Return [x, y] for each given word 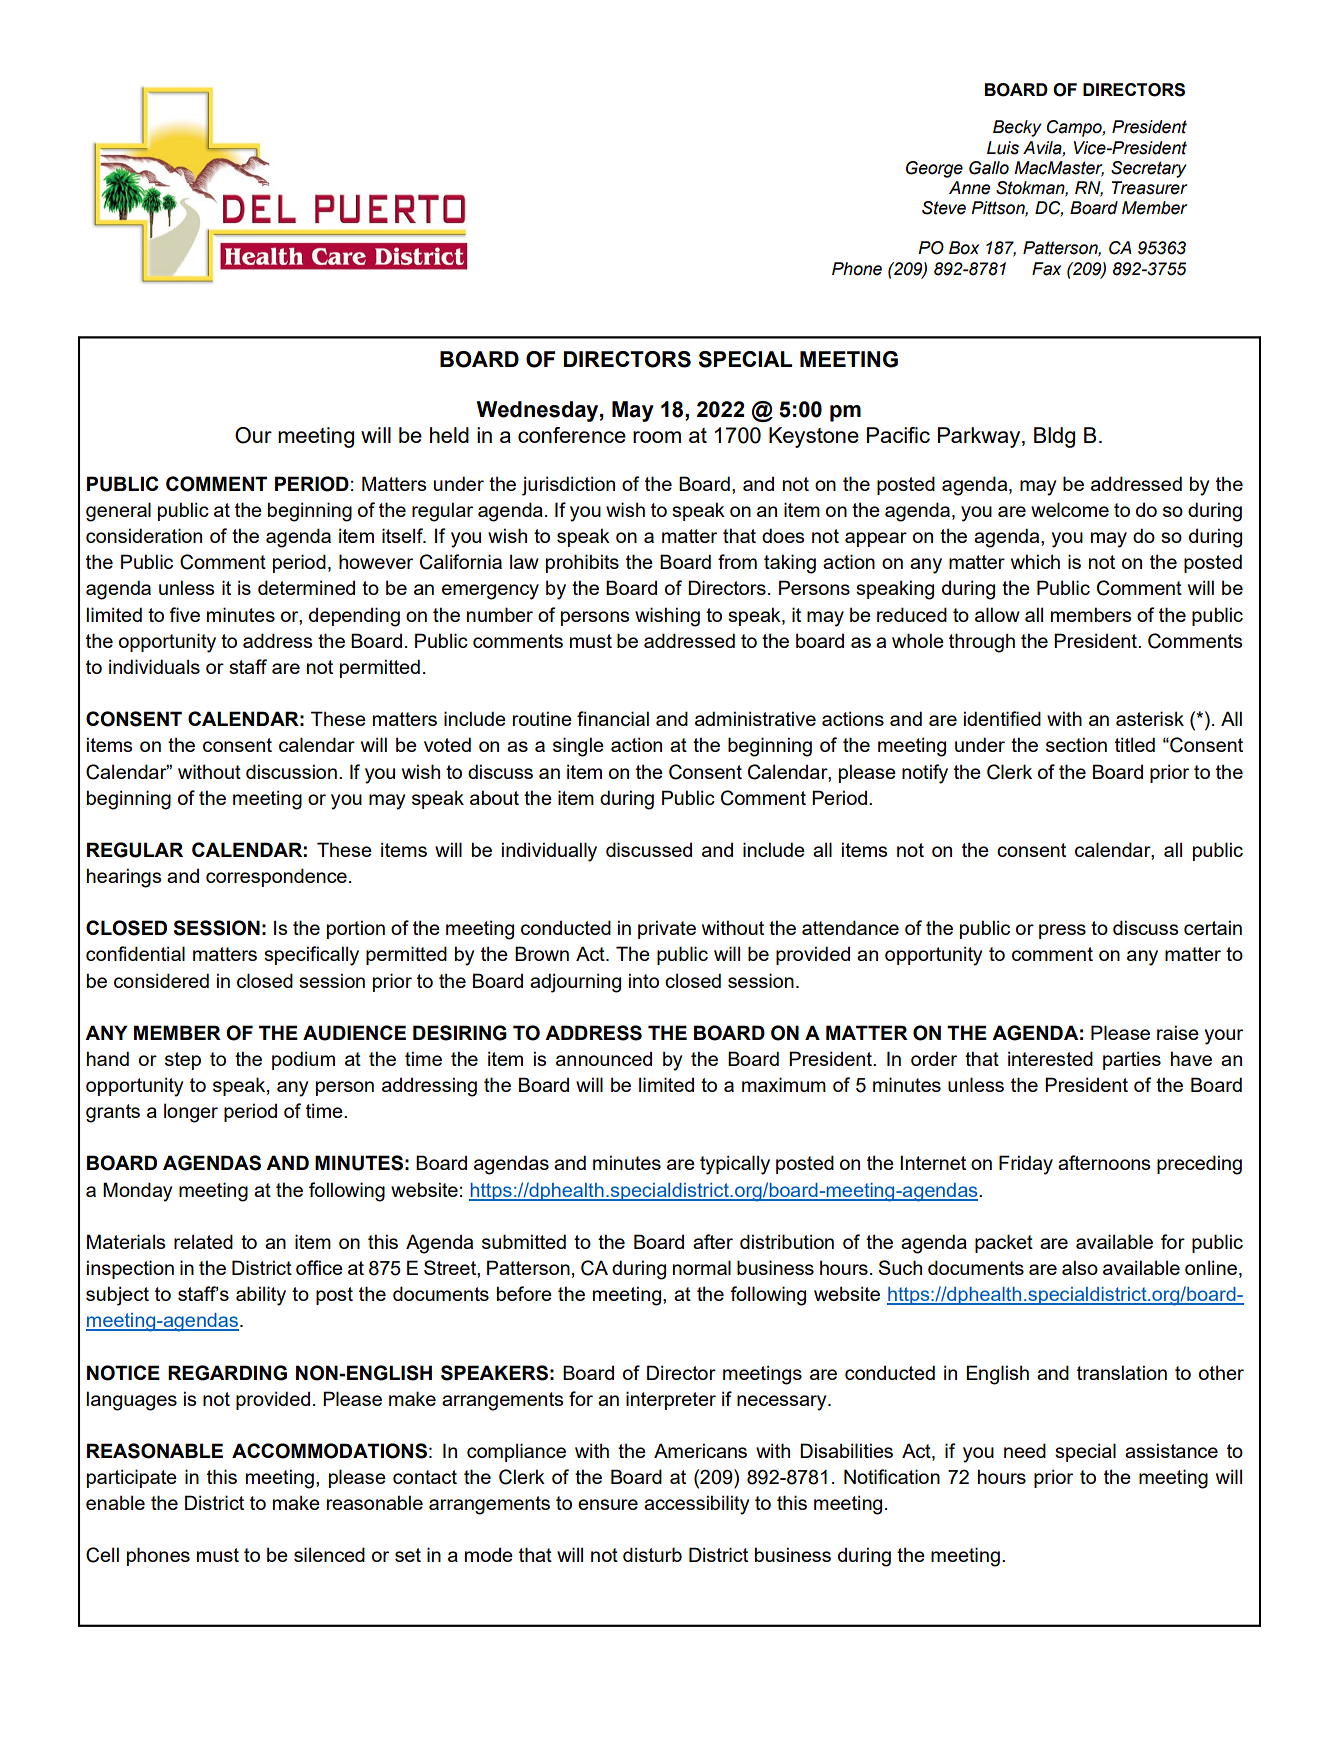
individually [549, 852]
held [449, 435]
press [1062, 931]
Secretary [1149, 169]
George [934, 169]
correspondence [276, 877]
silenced [329, 1554]
